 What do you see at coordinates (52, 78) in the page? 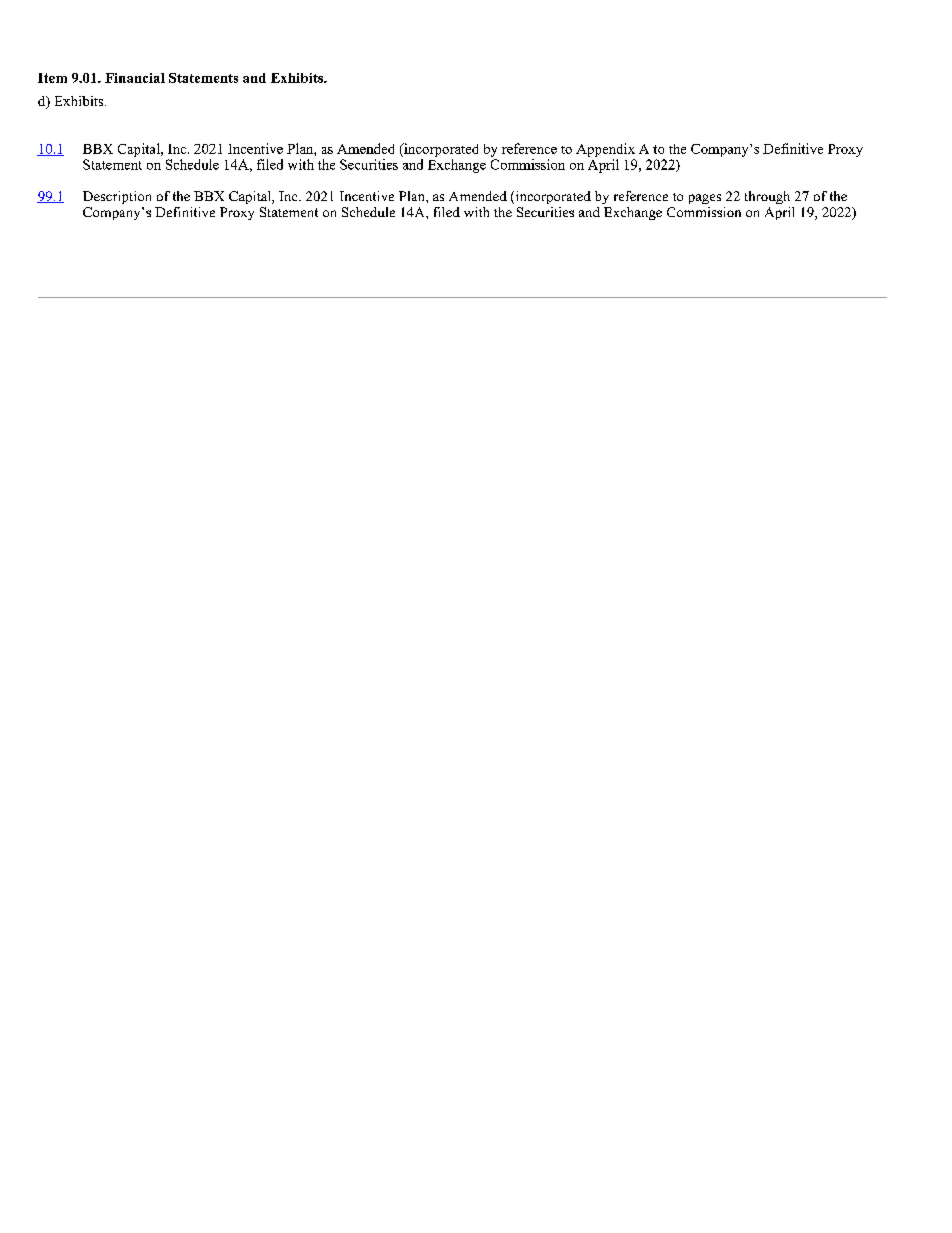
I see `Item` at bounding box center [52, 78].
